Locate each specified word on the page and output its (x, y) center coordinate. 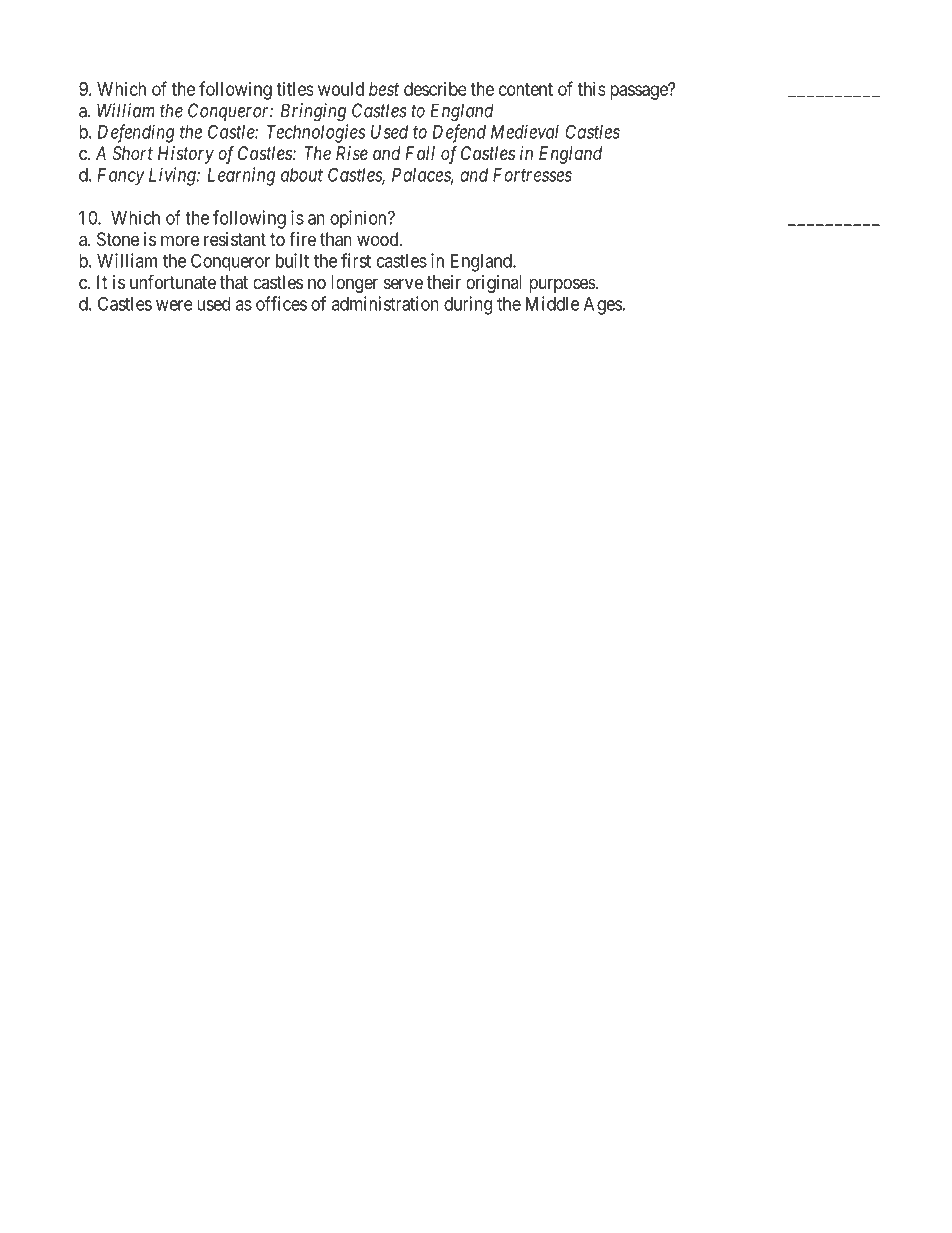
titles (295, 89)
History (186, 155)
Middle (552, 303)
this (592, 89)
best (384, 89)
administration (385, 303)
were (174, 305)
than (336, 239)
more (180, 240)
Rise (352, 153)
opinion (359, 219)
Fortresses (532, 175)
